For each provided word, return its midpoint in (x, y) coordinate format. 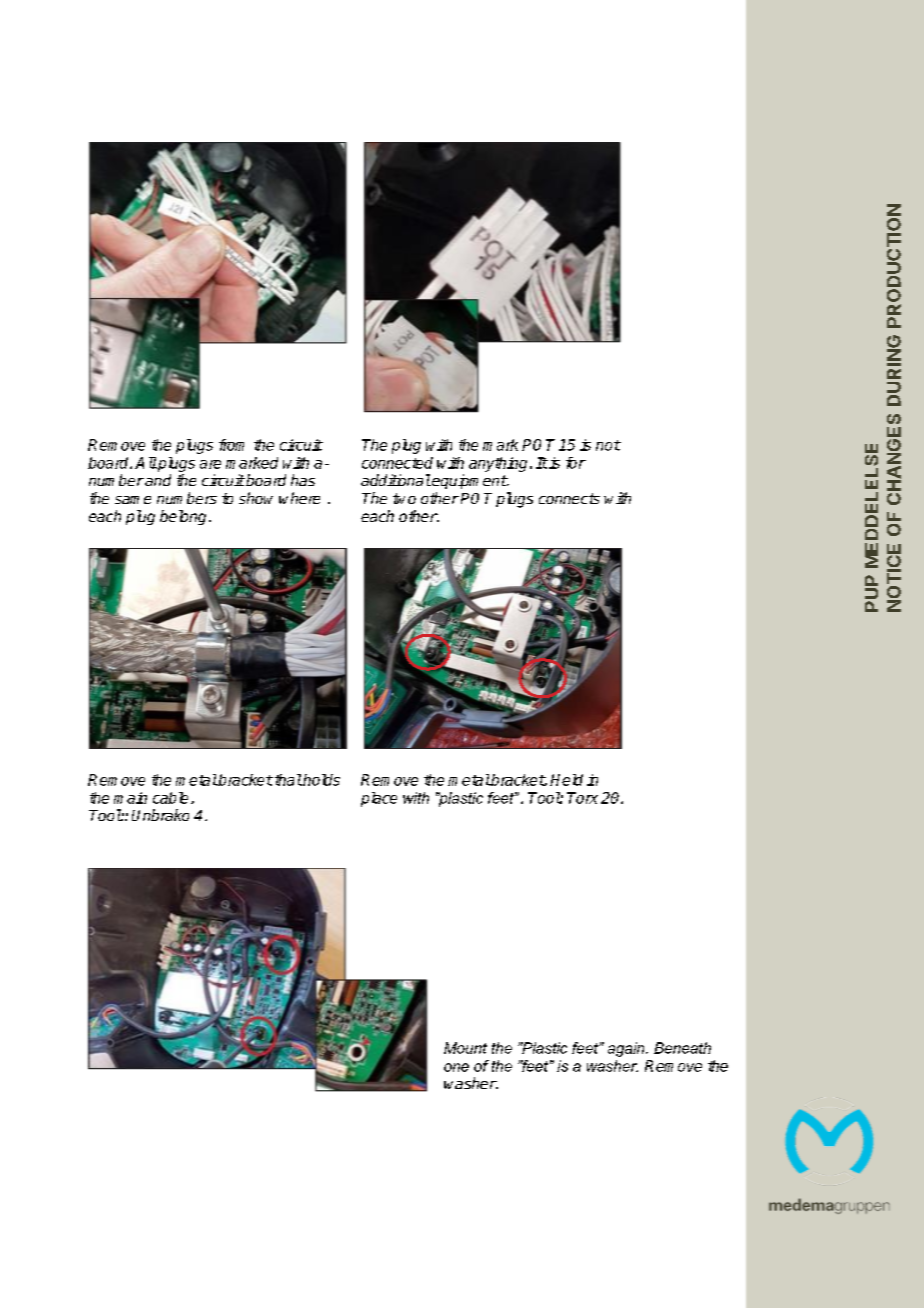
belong (183, 517)
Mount (465, 1048)
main (130, 798)
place (379, 799)
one (456, 1067)
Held (566, 780)
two (404, 498)
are (210, 464)
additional (396, 480)
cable (170, 798)
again (627, 1049)
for (576, 463)
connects (569, 498)
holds (320, 780)
